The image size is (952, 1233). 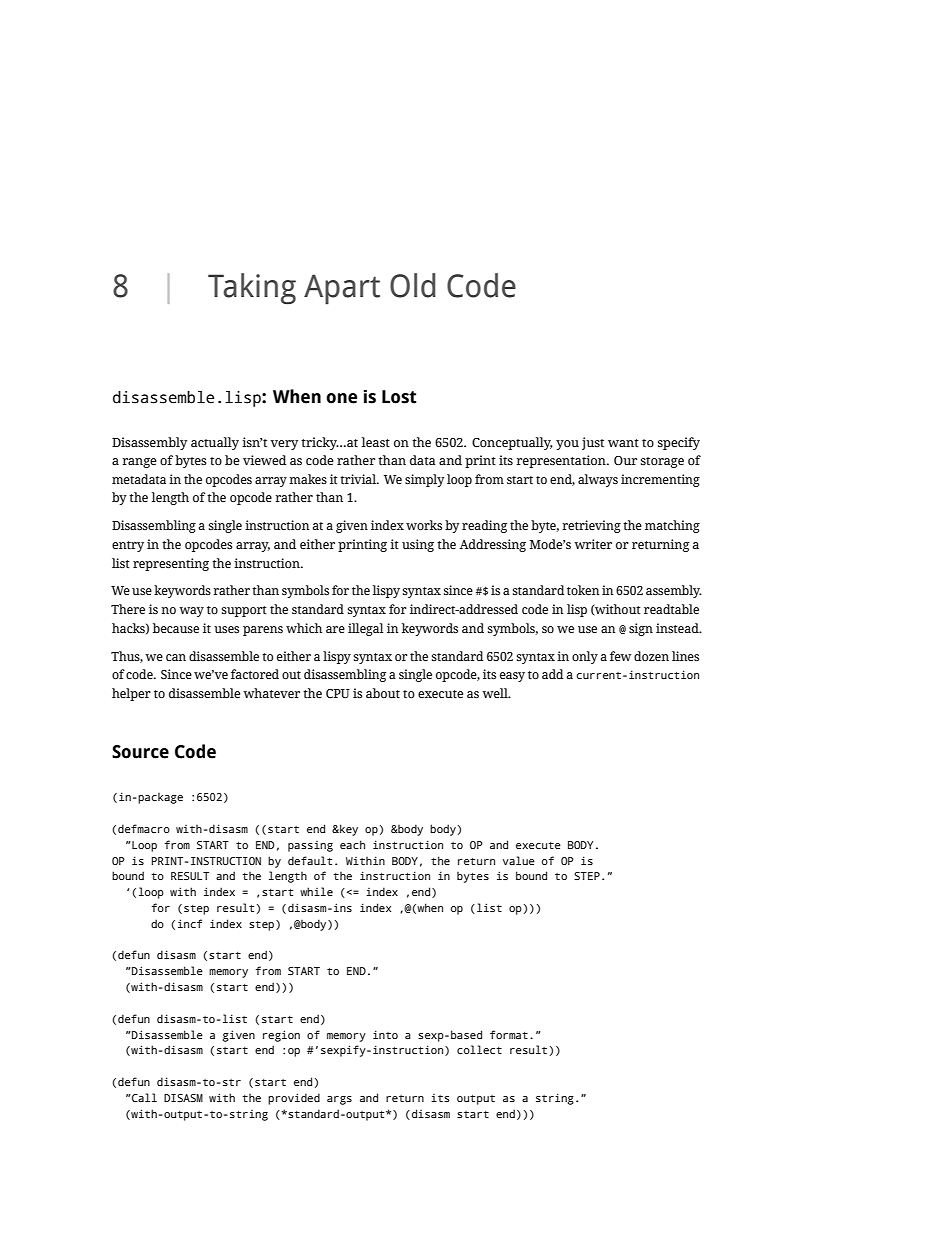 I want to click on few, so click(x=620, y=656).
